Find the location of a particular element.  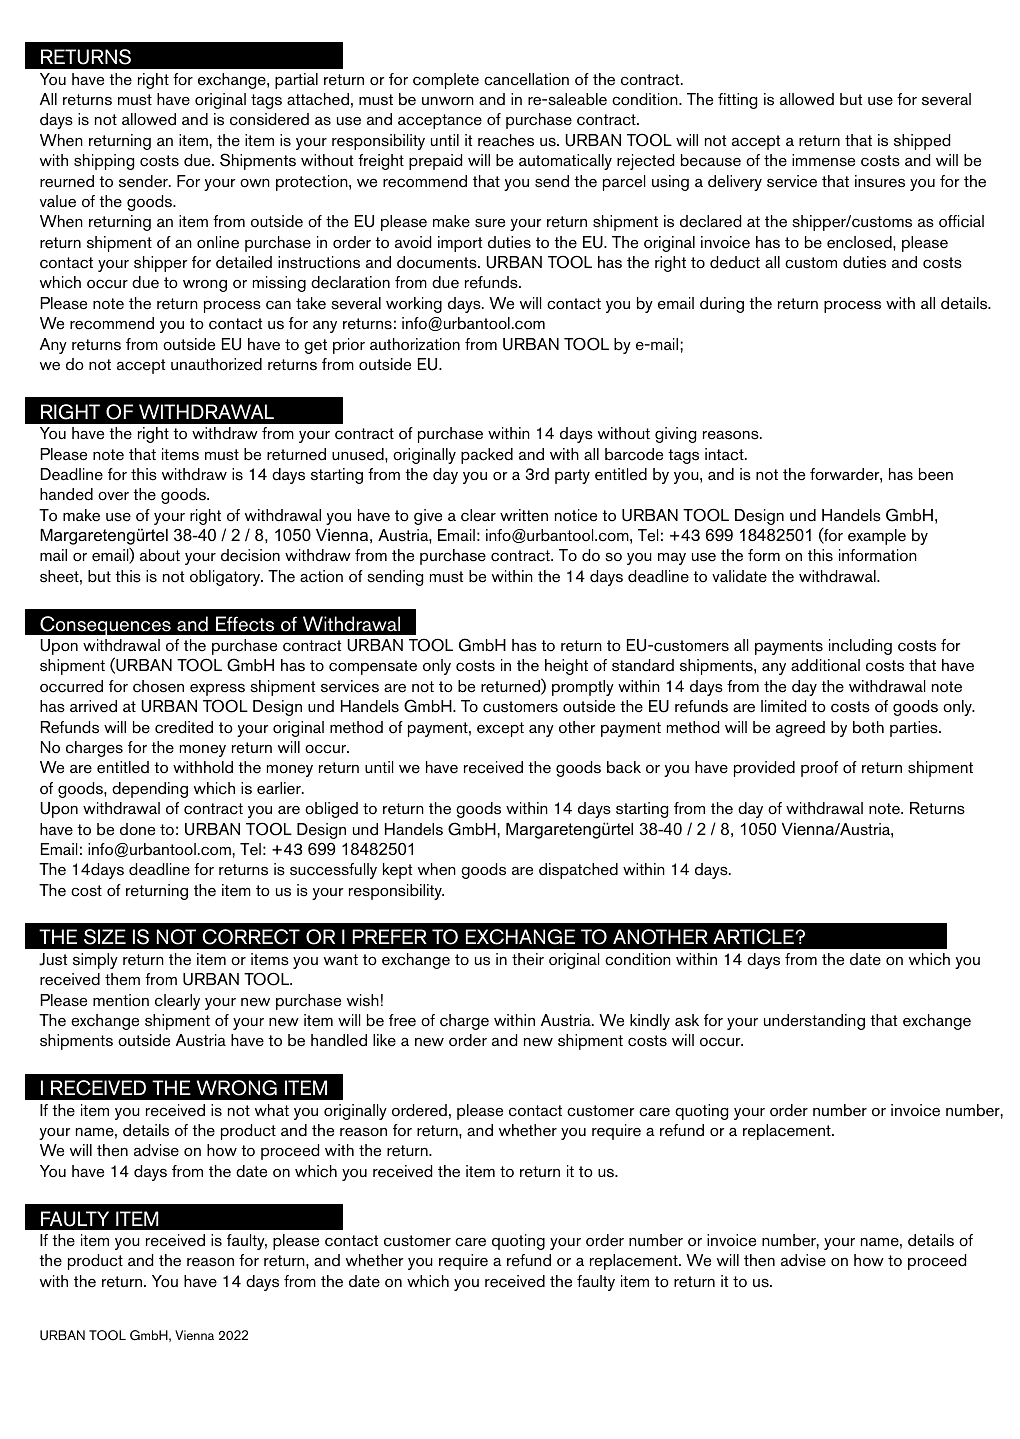

about is located at coordinates (160, 555).
